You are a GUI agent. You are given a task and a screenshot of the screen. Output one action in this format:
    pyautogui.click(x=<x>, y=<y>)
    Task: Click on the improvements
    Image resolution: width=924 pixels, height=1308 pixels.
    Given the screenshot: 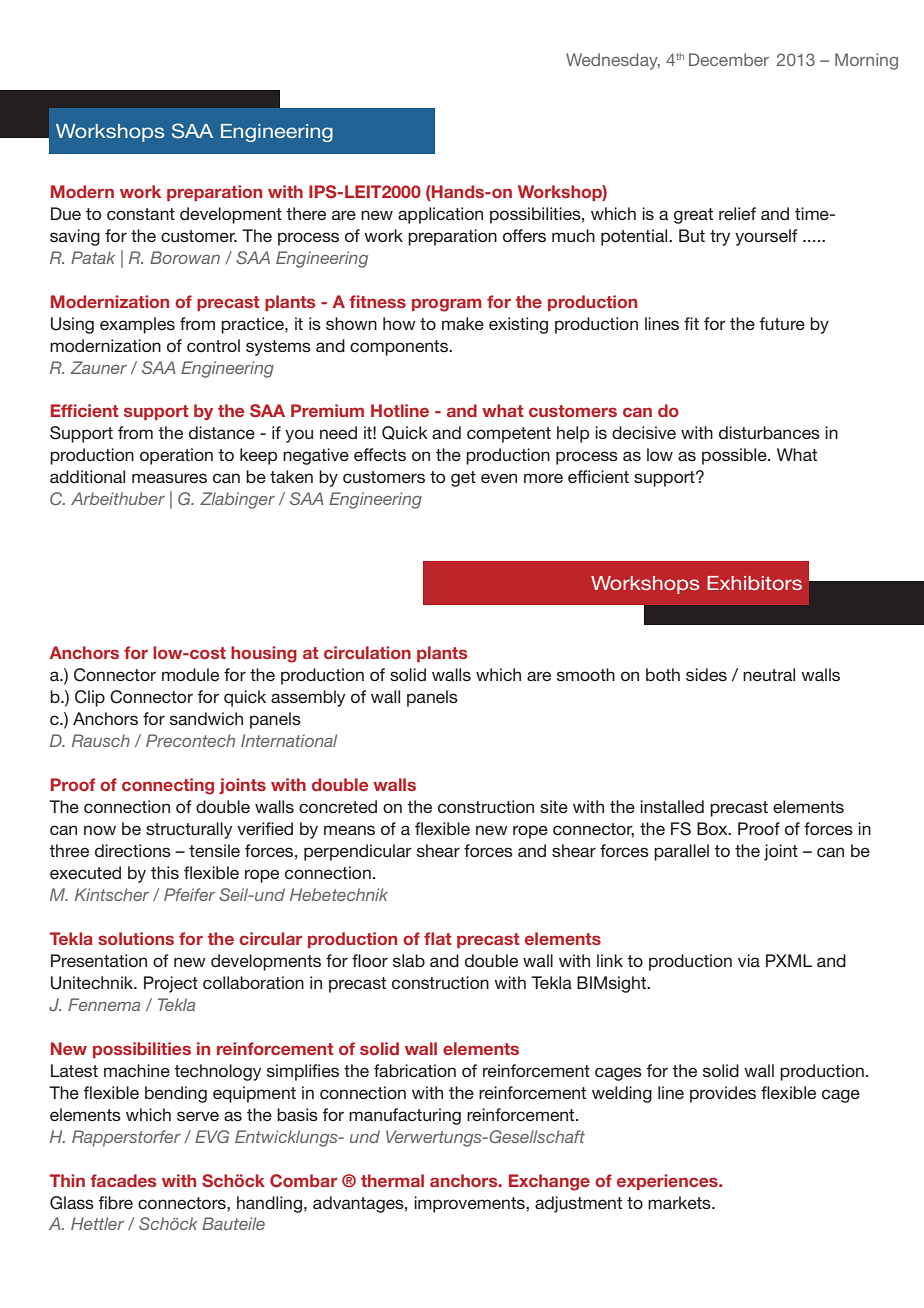 What is the action you would take?
    pyautogui.click(x=470, y=1204)
